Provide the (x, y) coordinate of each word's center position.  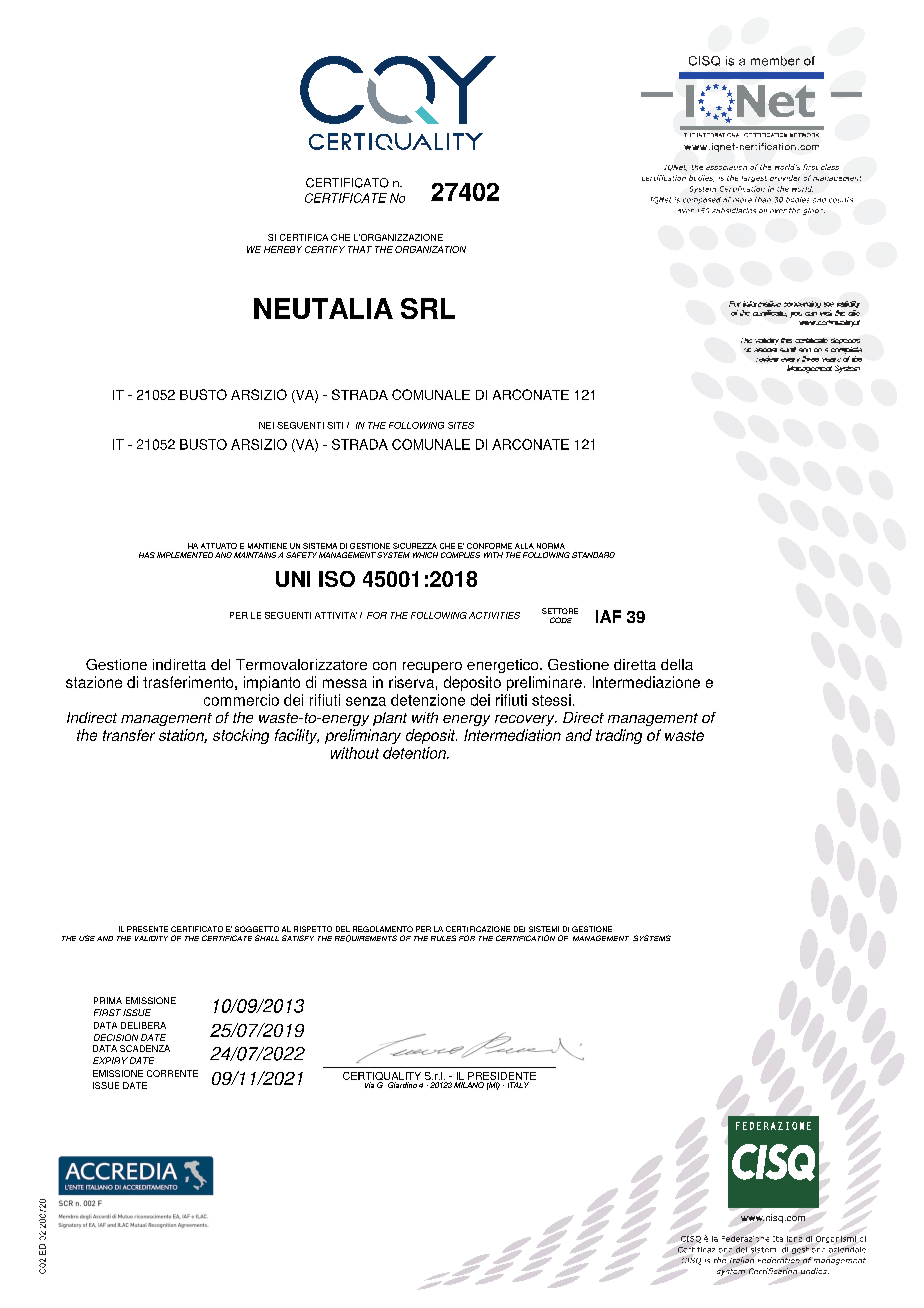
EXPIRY (110, 1060)
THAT (360, 249)
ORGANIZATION (430, 249)
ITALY (518, 1085)
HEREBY (283, 249)
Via (369, 1085)
